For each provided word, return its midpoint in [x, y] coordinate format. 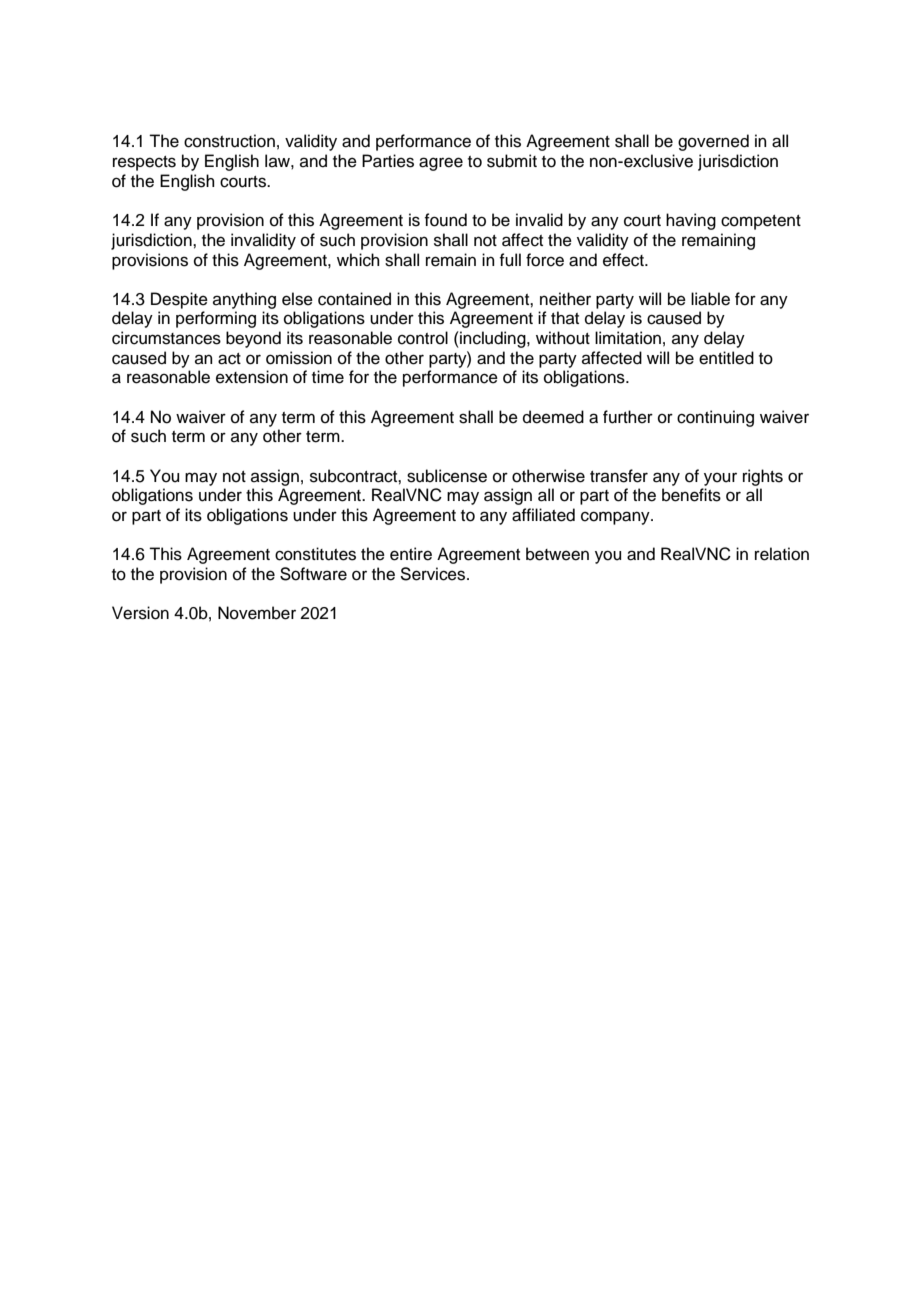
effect [624, 260]
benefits [691, 495]
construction [229, 141]
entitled [726, 358]
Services [434, 574]
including [493, 339]
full [510, 260]
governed [713, 142]
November [257, 613]
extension [252, 377]
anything [244, 300]
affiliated [543, 515]
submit [512, 161]
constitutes [315, 554]
